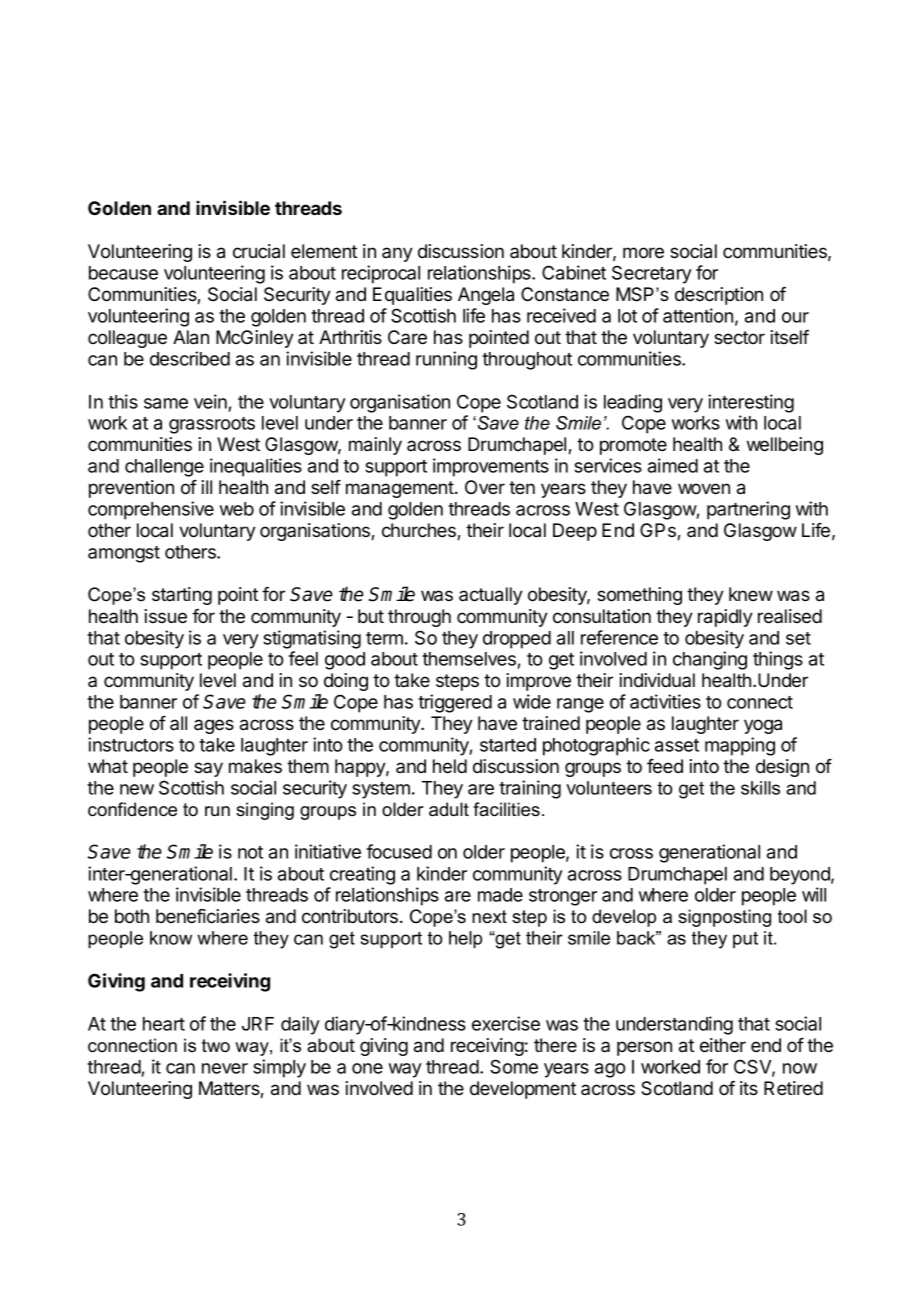 The width and height of the image is (924, 1307). I want to click on skills, so click(760, 788).
